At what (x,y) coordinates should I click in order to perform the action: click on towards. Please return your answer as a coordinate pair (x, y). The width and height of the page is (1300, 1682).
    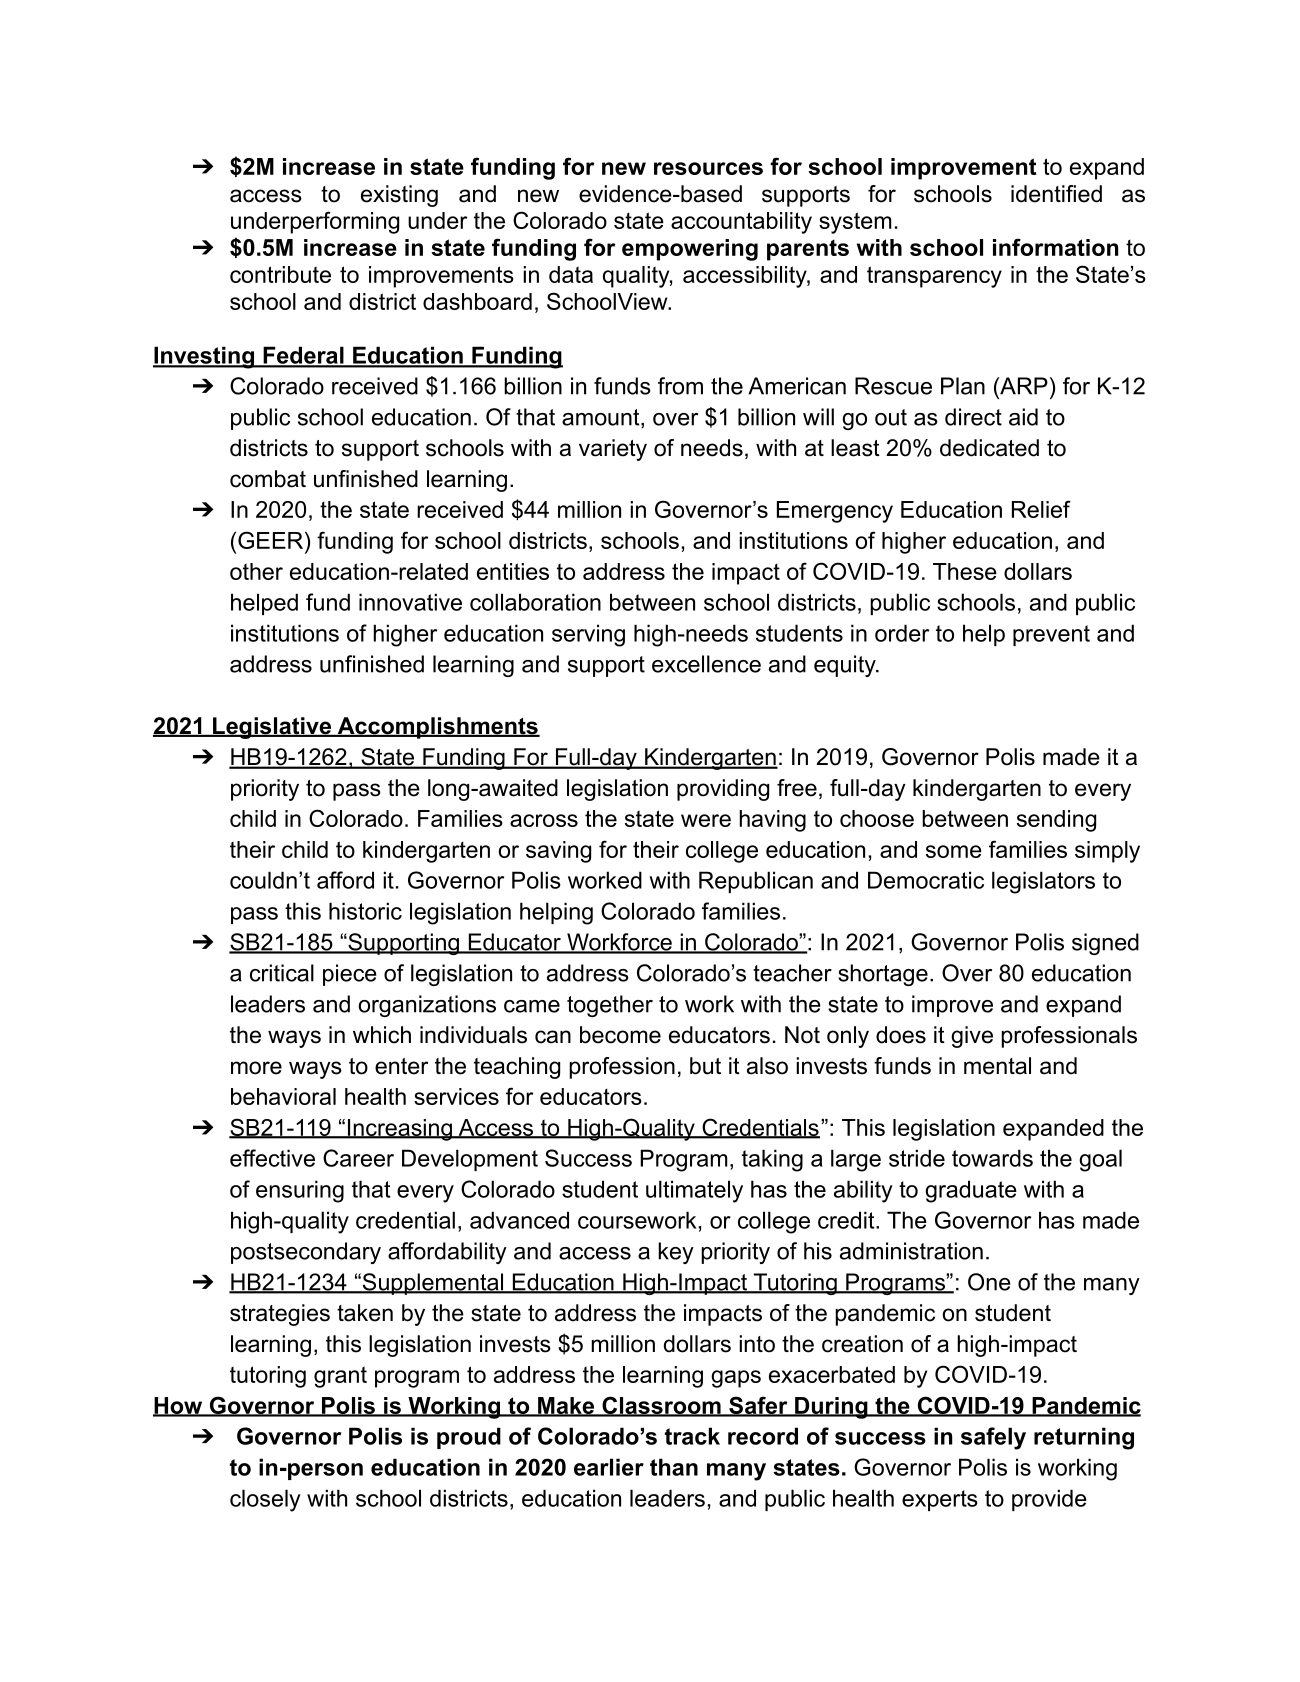
    Looking at the image, I should click on (992, 1158).
